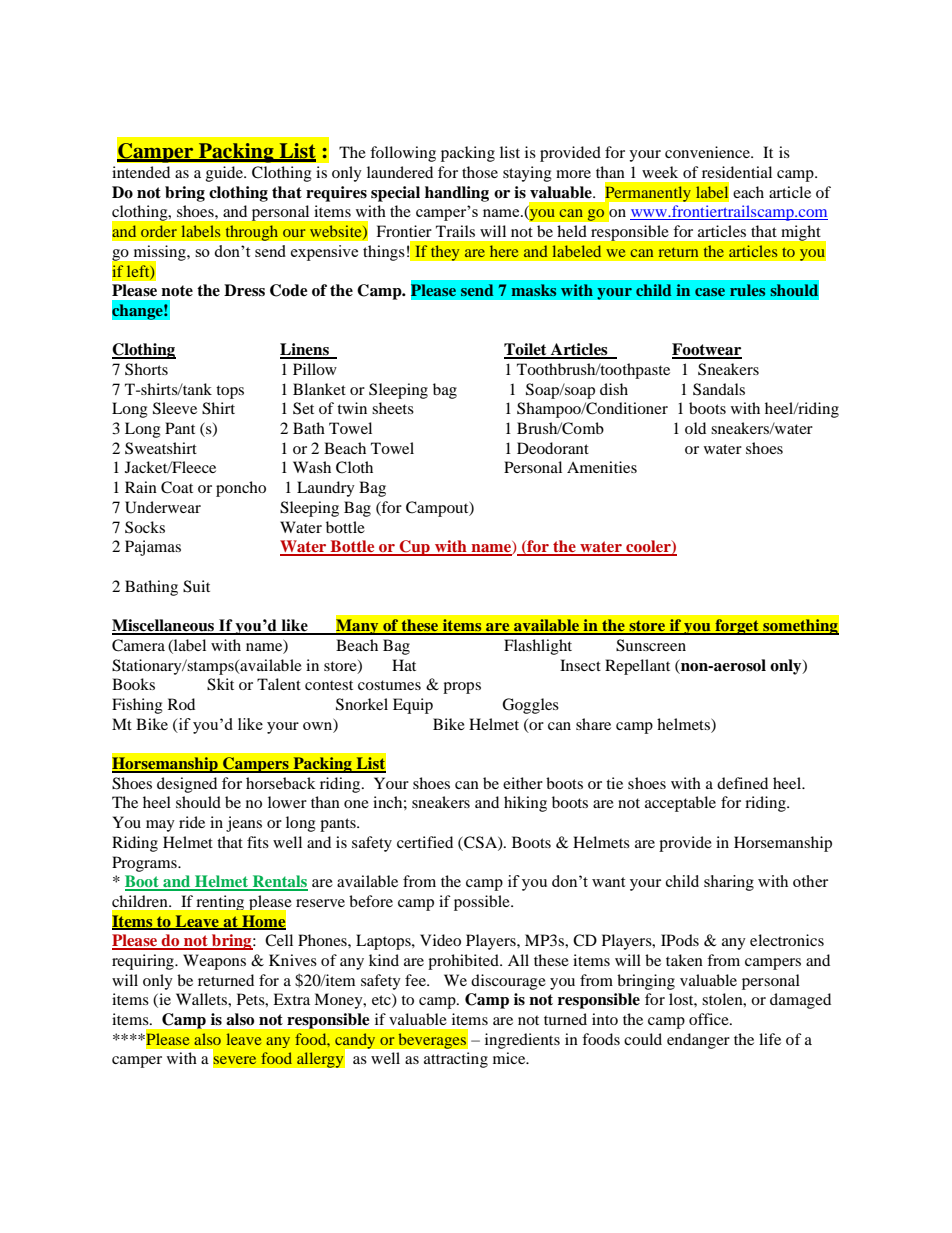  Describe the element at coordinates (192, 822) in the screenshot. I see `ride` at that location.
